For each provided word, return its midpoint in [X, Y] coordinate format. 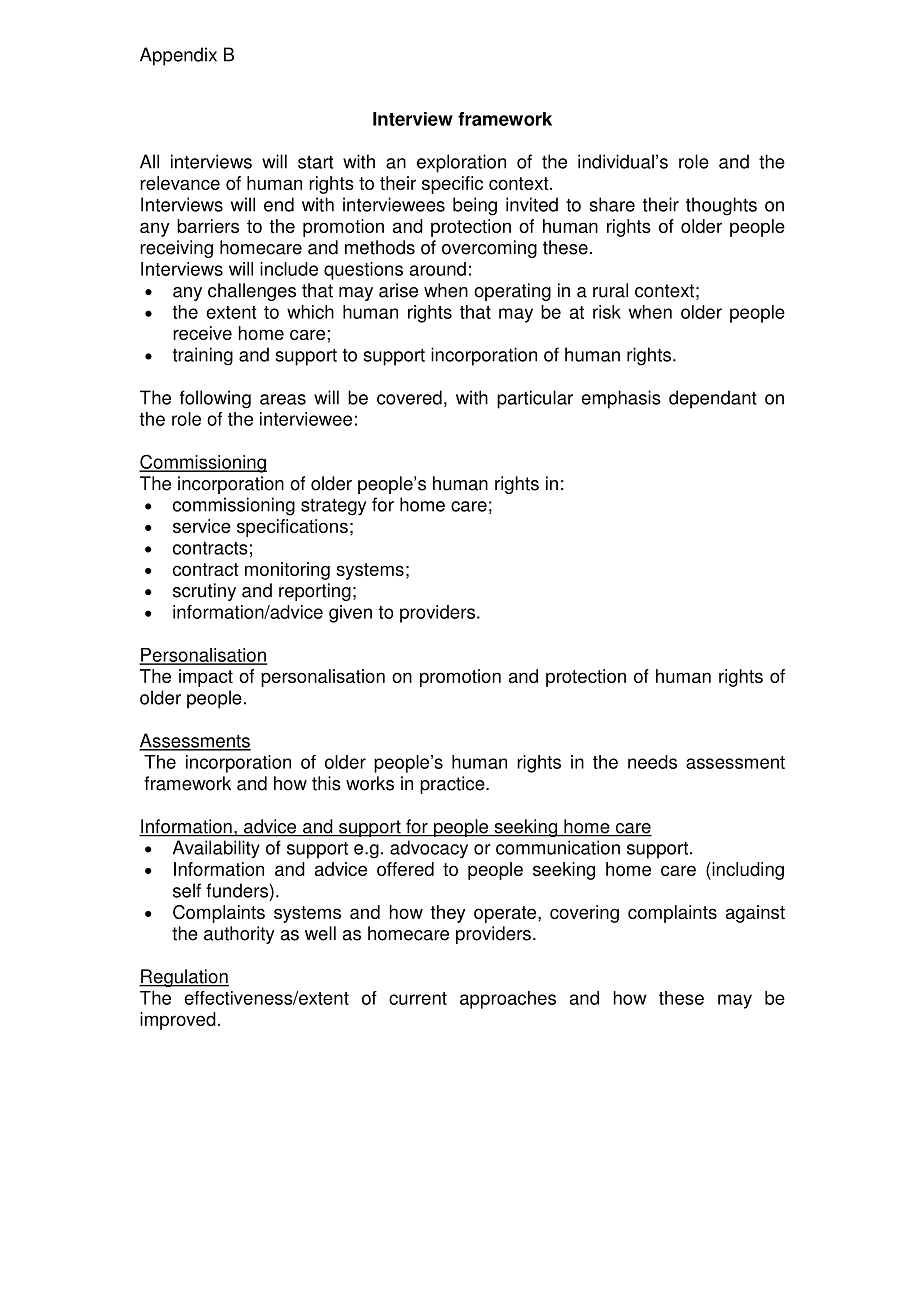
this [326, 783]
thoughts [721, 206]
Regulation [184, 978]
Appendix [178, 56]
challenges [252, 292]
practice [453, 785]
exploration [461, 163]
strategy [333, 507]
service [202, 526]
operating [512, 292]
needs [652, 762]
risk [607, 312]
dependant [712, 399]
